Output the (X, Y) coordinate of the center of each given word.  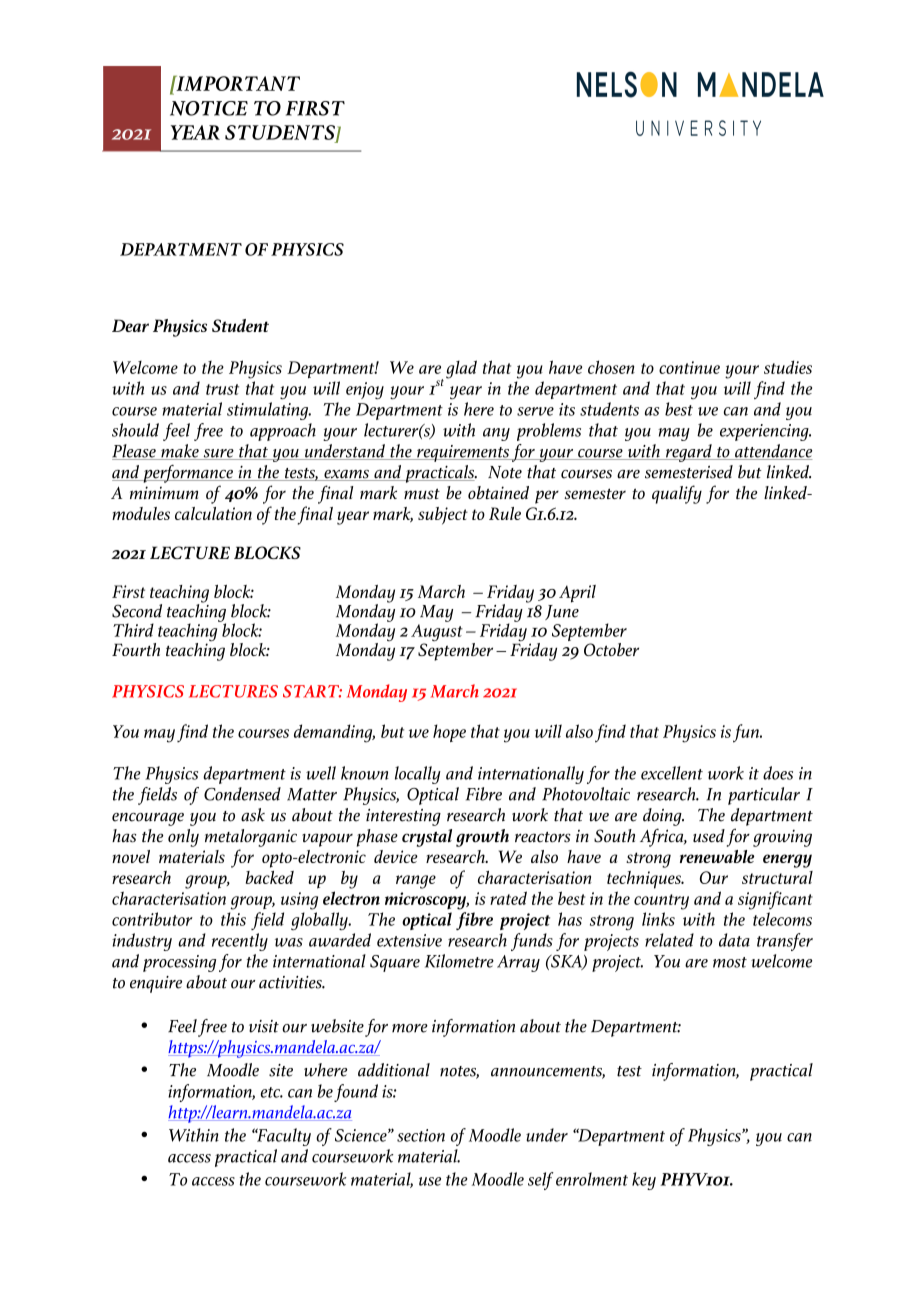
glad (461, 369)
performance (188, 474)
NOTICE (209, 108)
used (709, 836)
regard (688, 453)
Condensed (242, 794)
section (421, 1135)
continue (689, 367)
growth (482, 838)
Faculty (283, 1137)
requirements (463, 453)
